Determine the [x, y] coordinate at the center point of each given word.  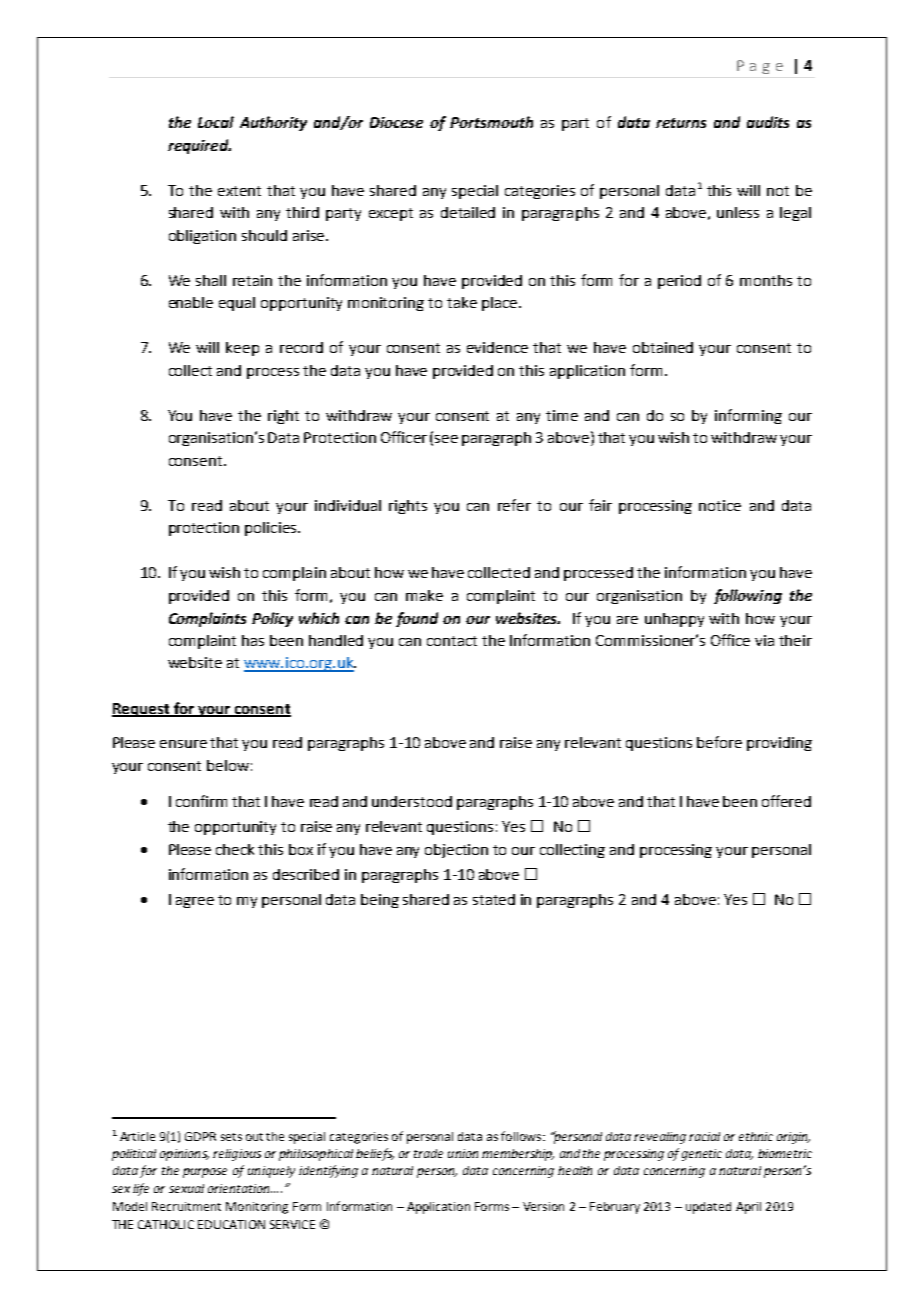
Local [216, 122]
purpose [205, 1173]
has [253, 640]
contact [452, 641]
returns [681, 123]
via [764, 640]
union [463, 1153]
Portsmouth [491, 122]
